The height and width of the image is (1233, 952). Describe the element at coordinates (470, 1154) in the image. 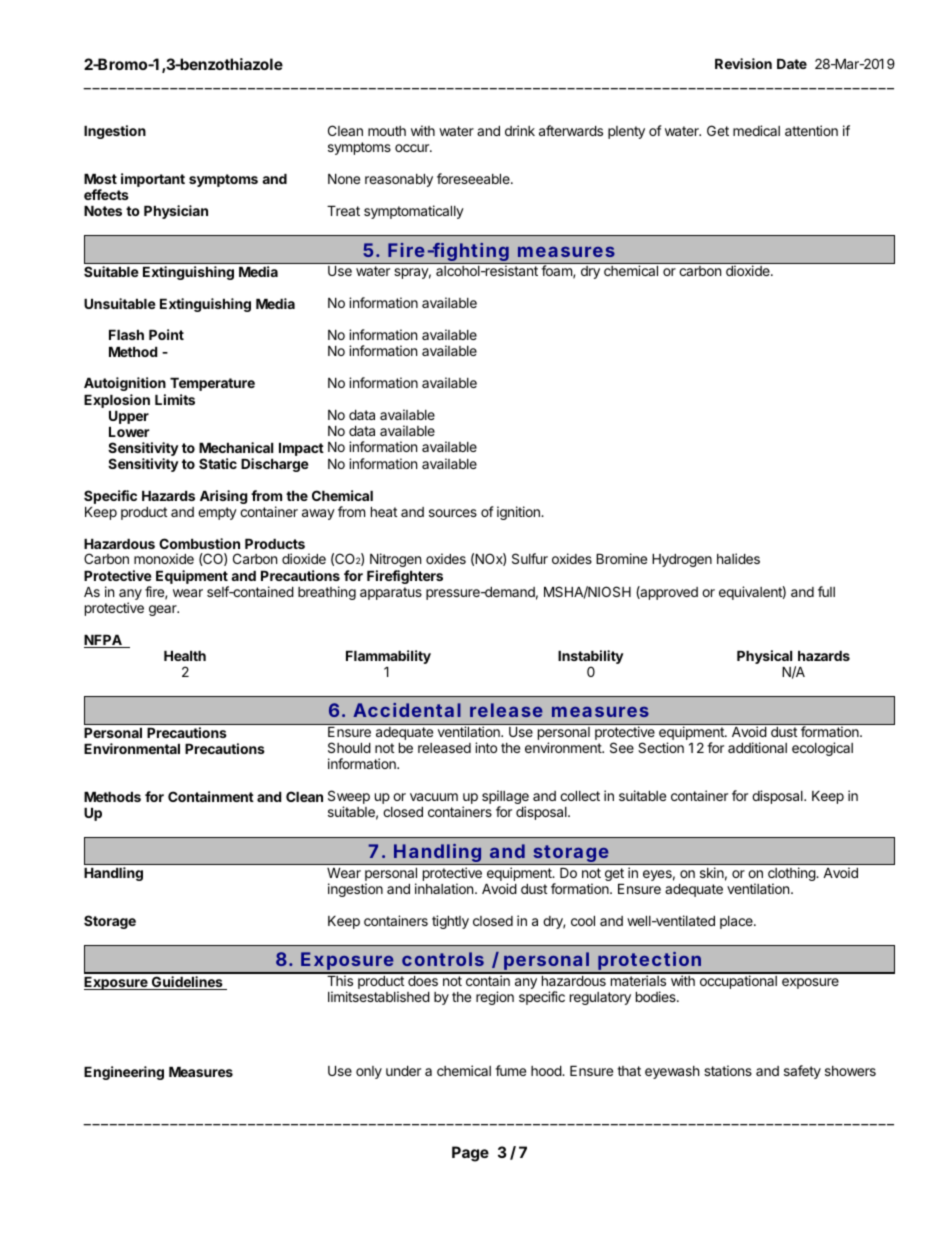

I see `Page` at that location.
